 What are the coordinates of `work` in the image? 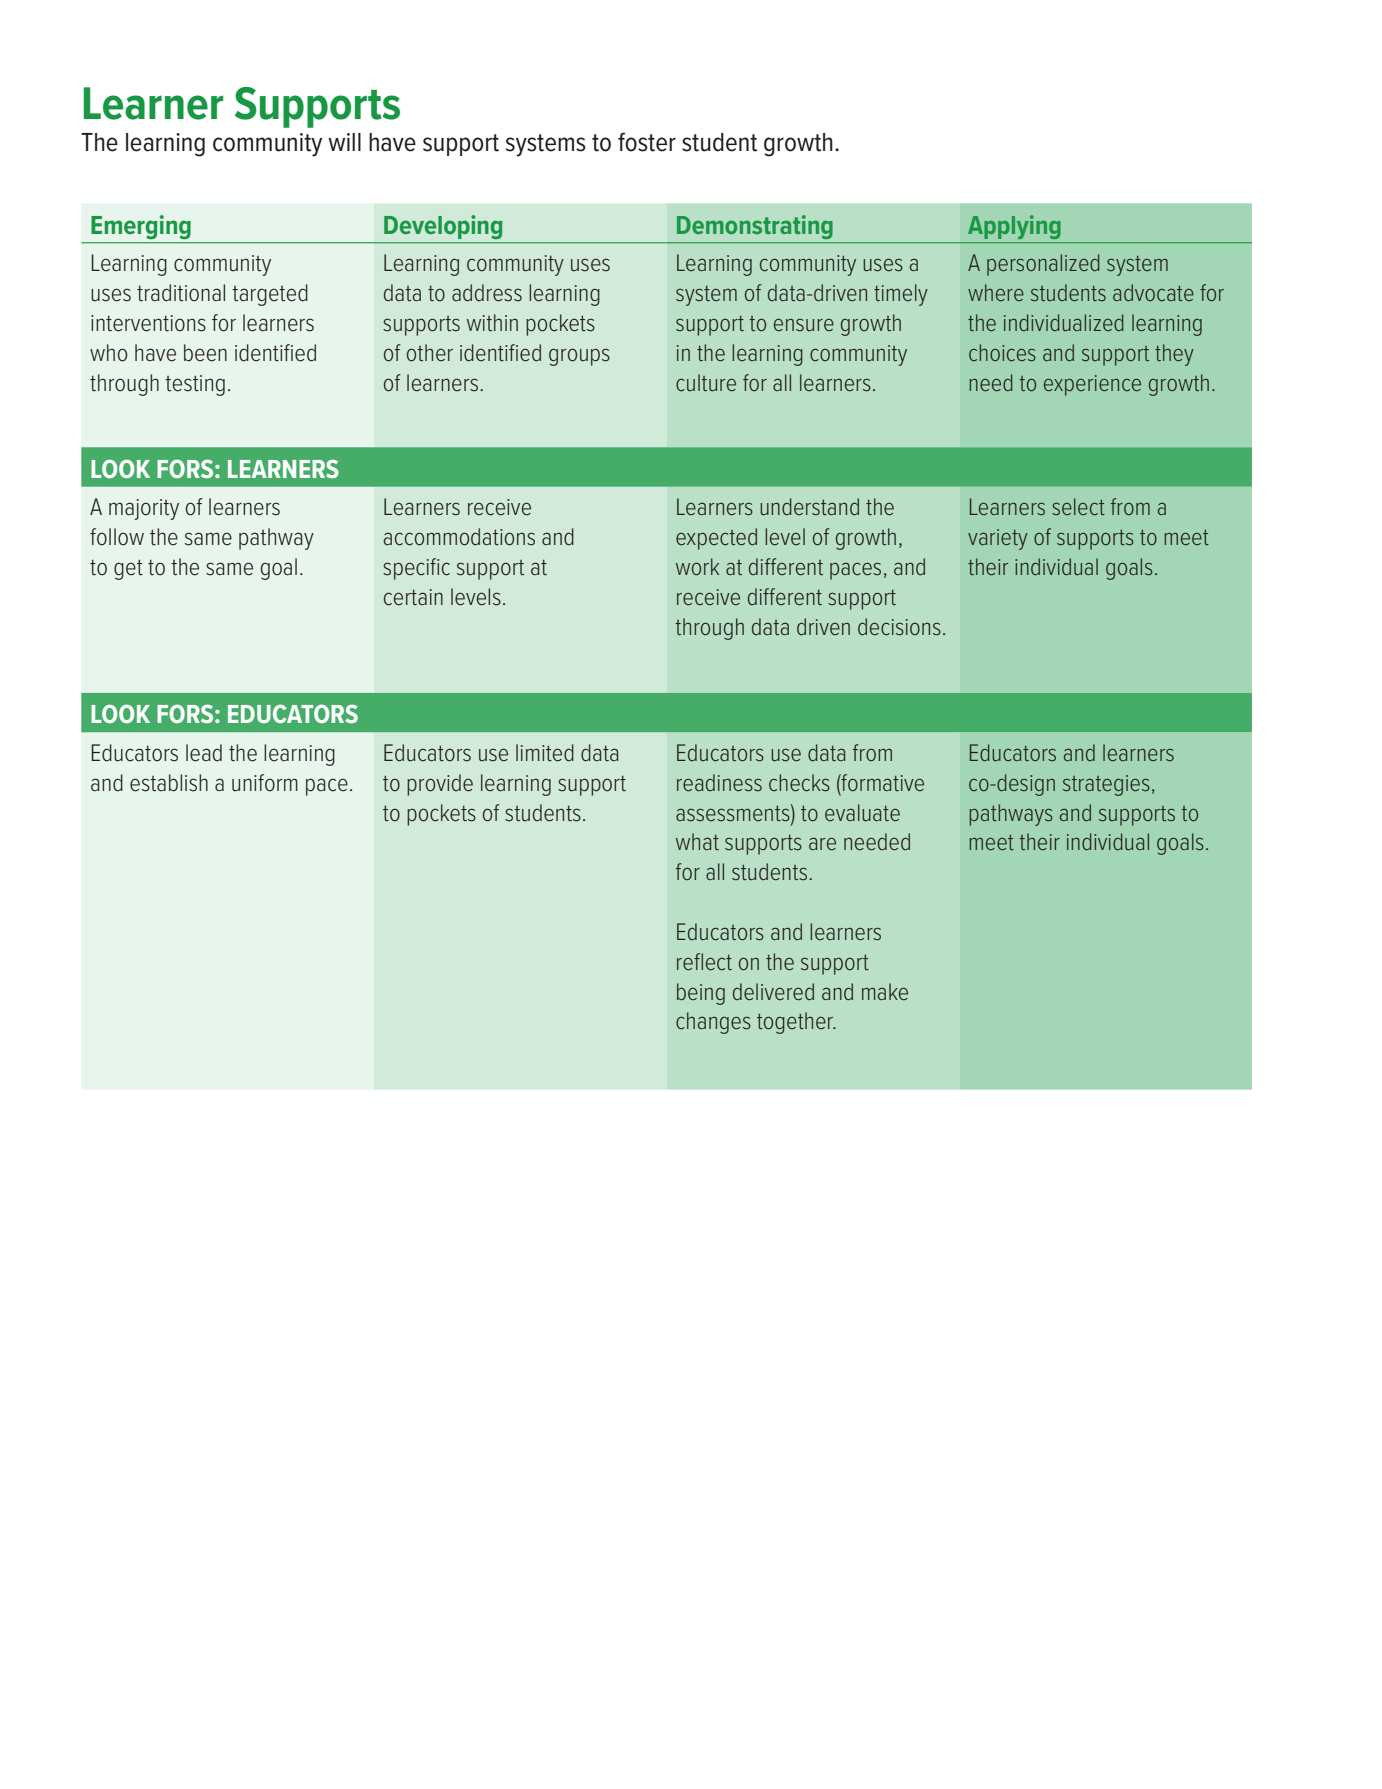 It's located at (697, 567).
